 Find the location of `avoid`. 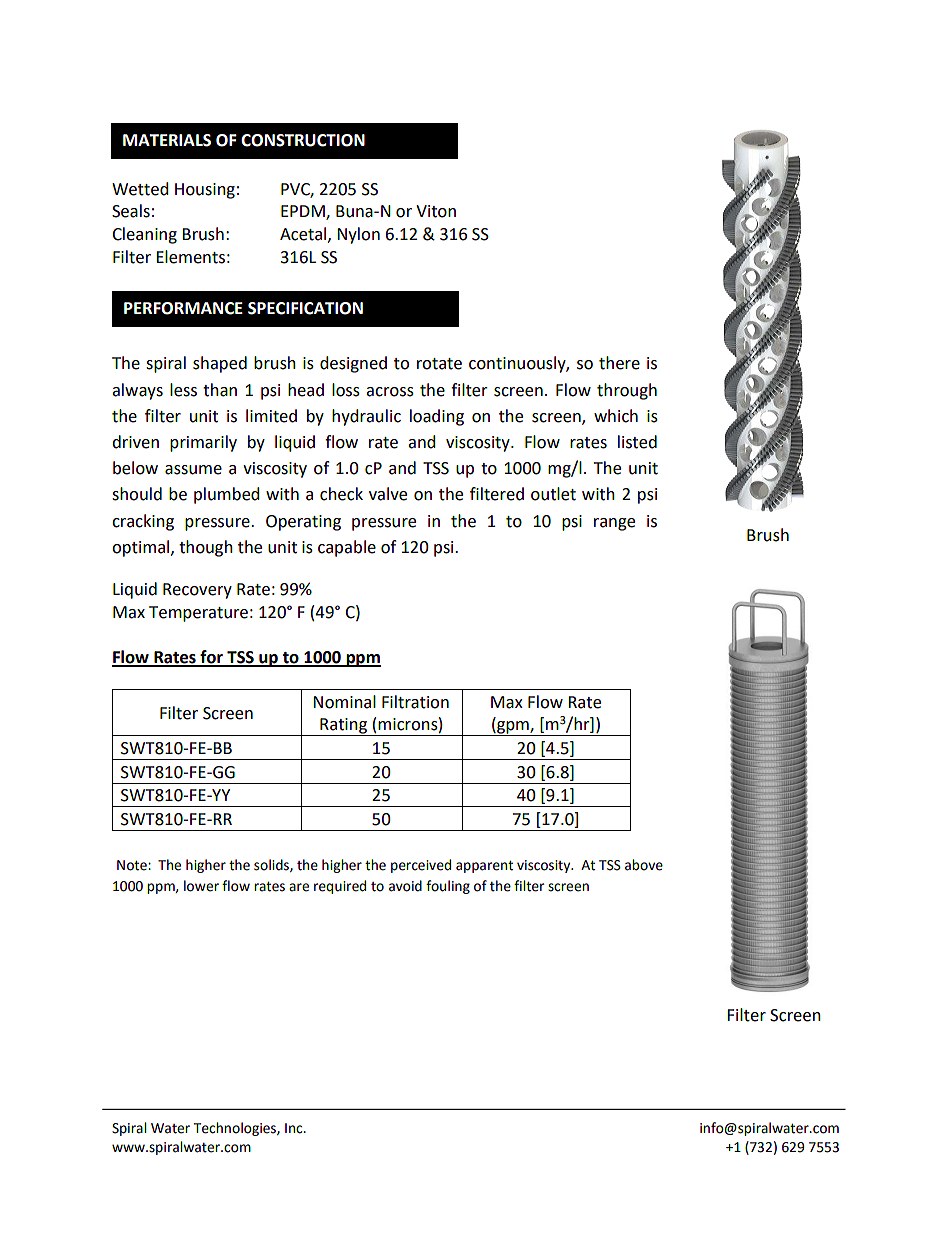

avoid is located at coordinates (405, 886).
